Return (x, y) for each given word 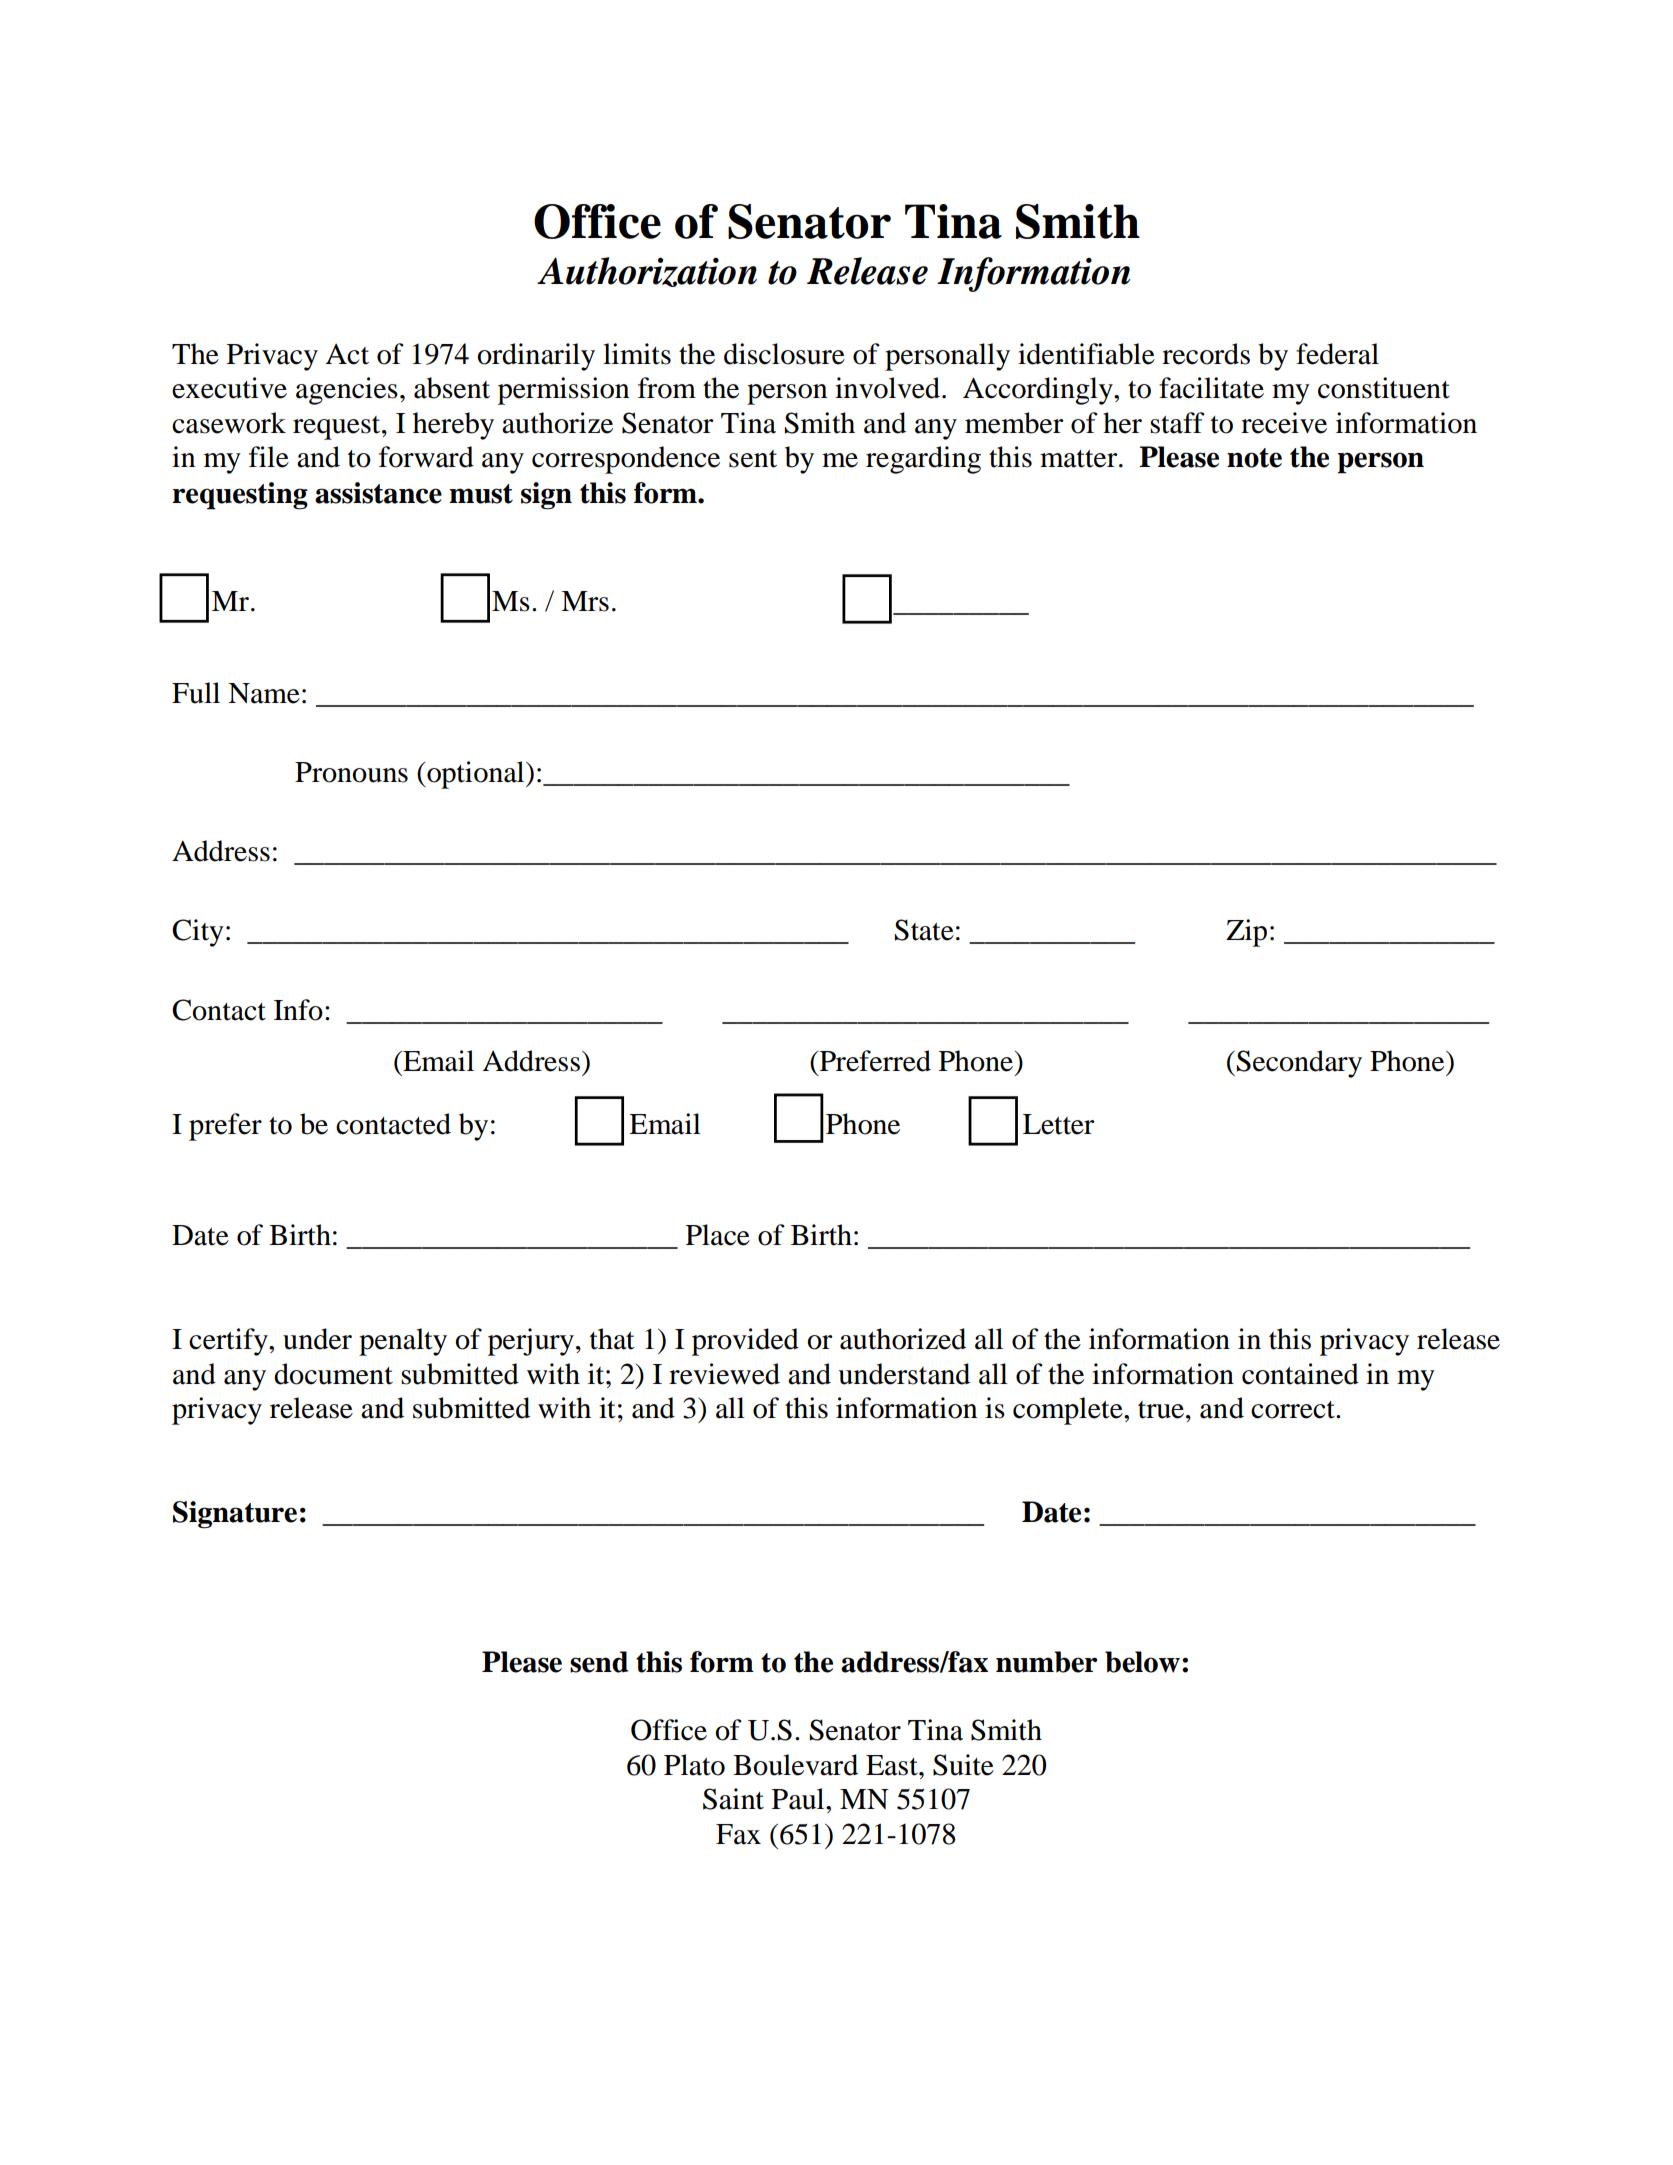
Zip (1246, 933)
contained (1300, 1374)
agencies (347, 391)
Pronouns (351, 772)
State (924, 930)
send (599, 1662)
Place (718, 1235)
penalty (403, 1342)
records (1206, 354)
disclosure (784, 354)
